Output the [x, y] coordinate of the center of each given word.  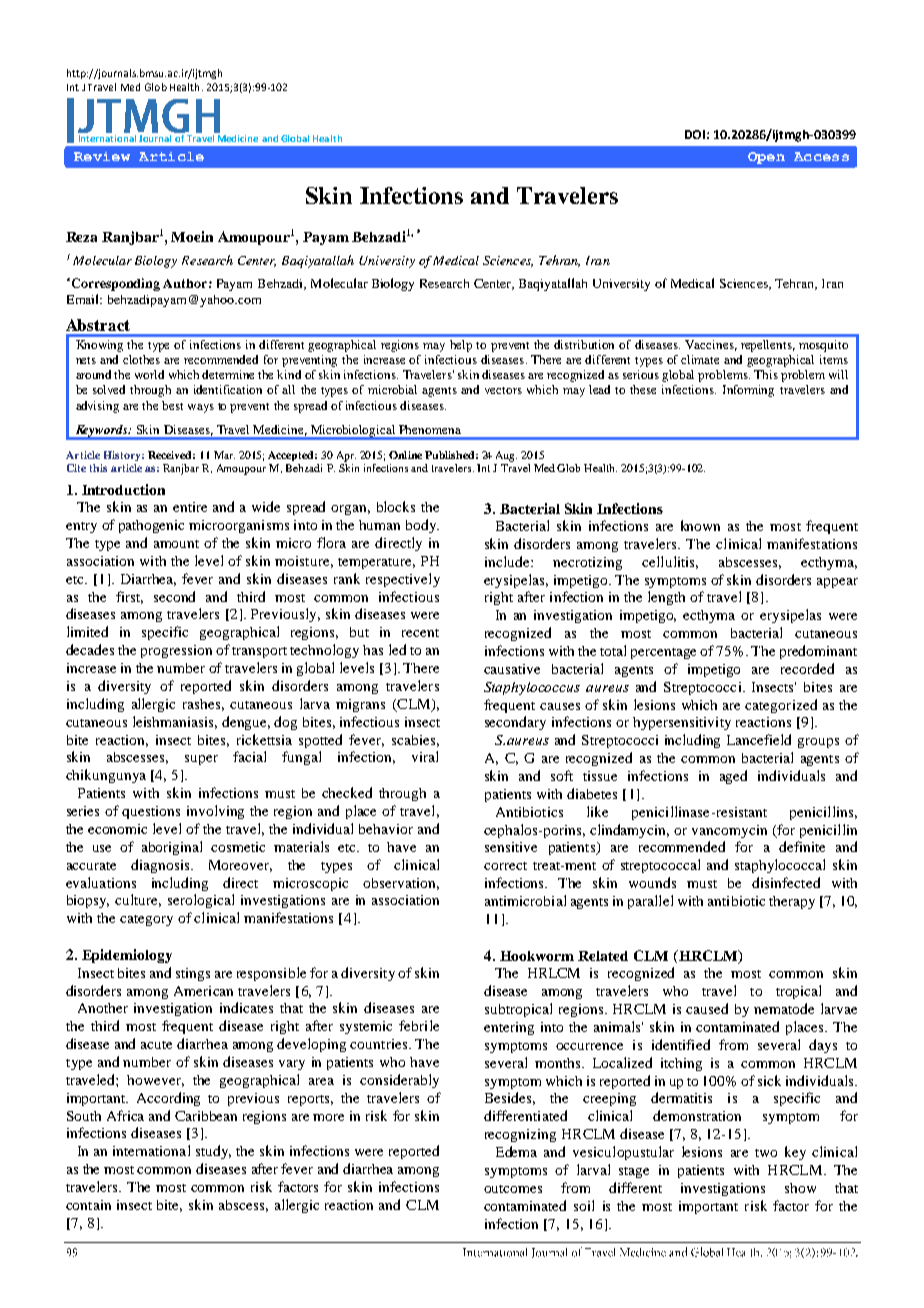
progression [176, 651]
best [172, 405]
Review [102, 156]
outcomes [513, 1189]
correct [505, 866]
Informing [748, 391]
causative [512, 669]
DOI [695, 134]
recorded [807, 668]
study [213, 1152]
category [146, 920]
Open [766, 158]
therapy [792, 902]
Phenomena [430, 429]
